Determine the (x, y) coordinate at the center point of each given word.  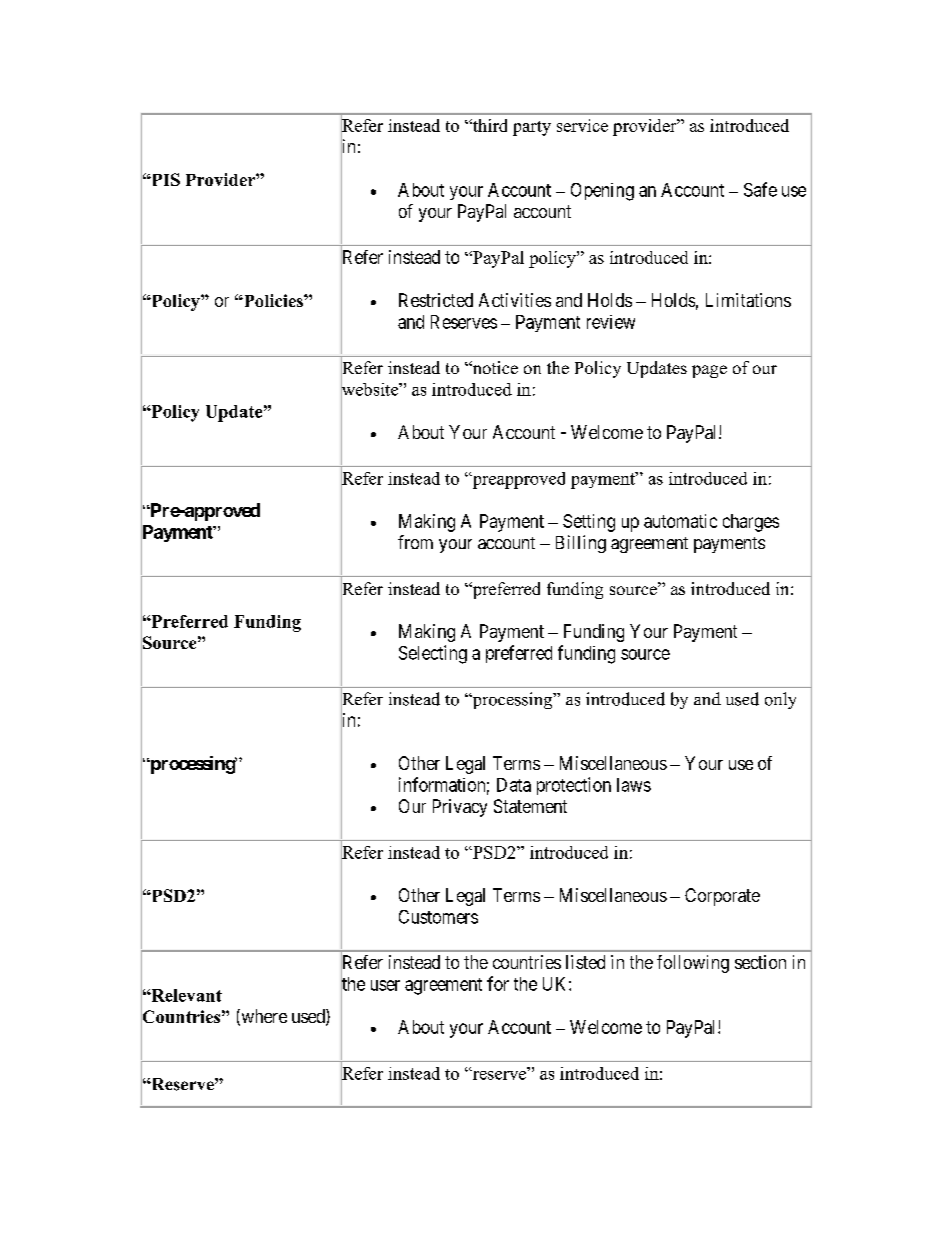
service (582, 125)
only (780, 700)
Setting (589, 523)
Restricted (436, 300)
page (709, 371)
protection (574, 786)
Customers (438, 917)
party (532, 128)
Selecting (433, 654)
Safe (760, 189)
